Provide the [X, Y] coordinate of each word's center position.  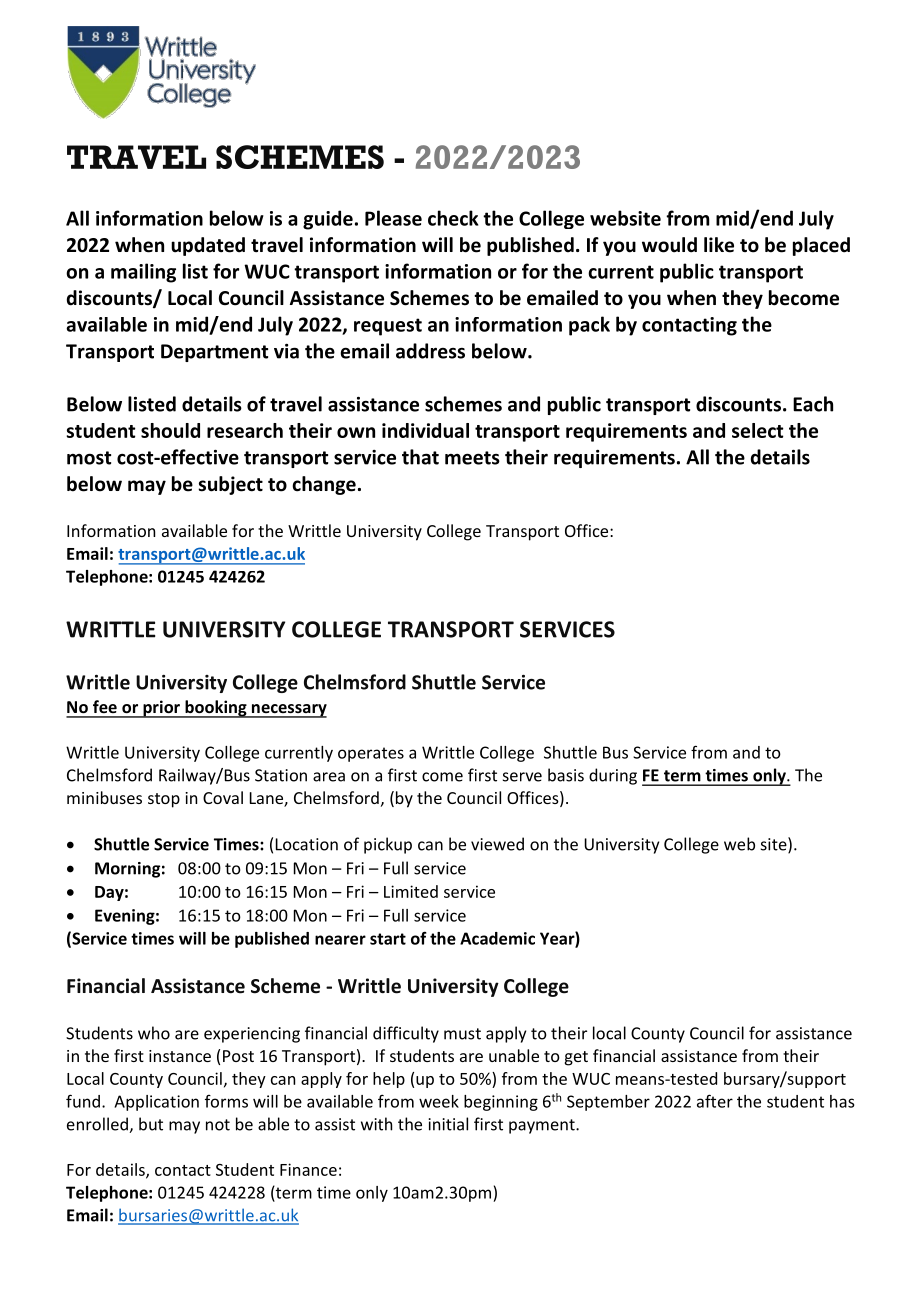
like [719, 245]
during [613, 776]
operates [371, 754]
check [453, 218]
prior [161, 709]
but [151, 1124]
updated [208, 246]
